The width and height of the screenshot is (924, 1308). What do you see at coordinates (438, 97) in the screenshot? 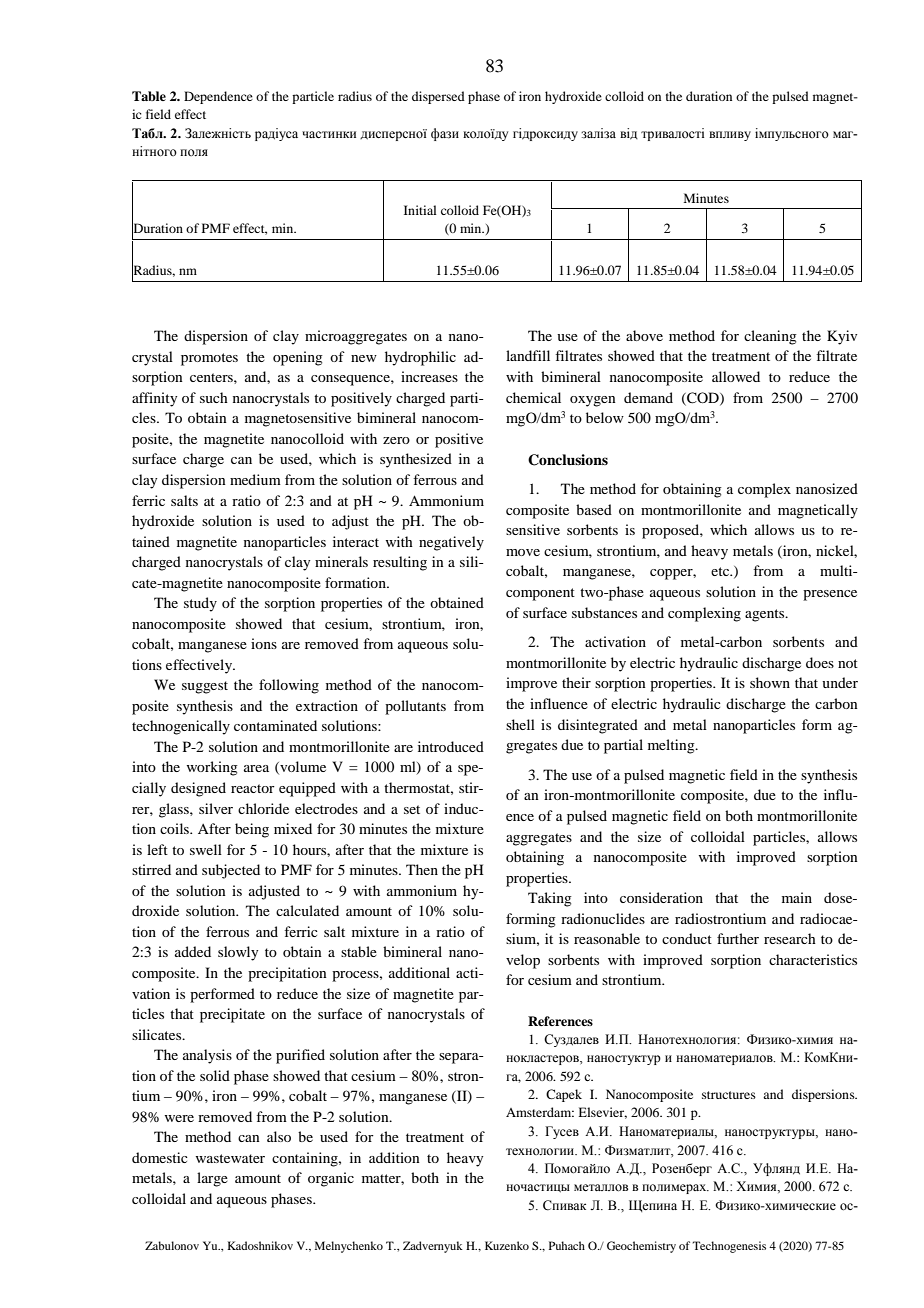
I see `dispersed` at bounding box center [438, 97].
